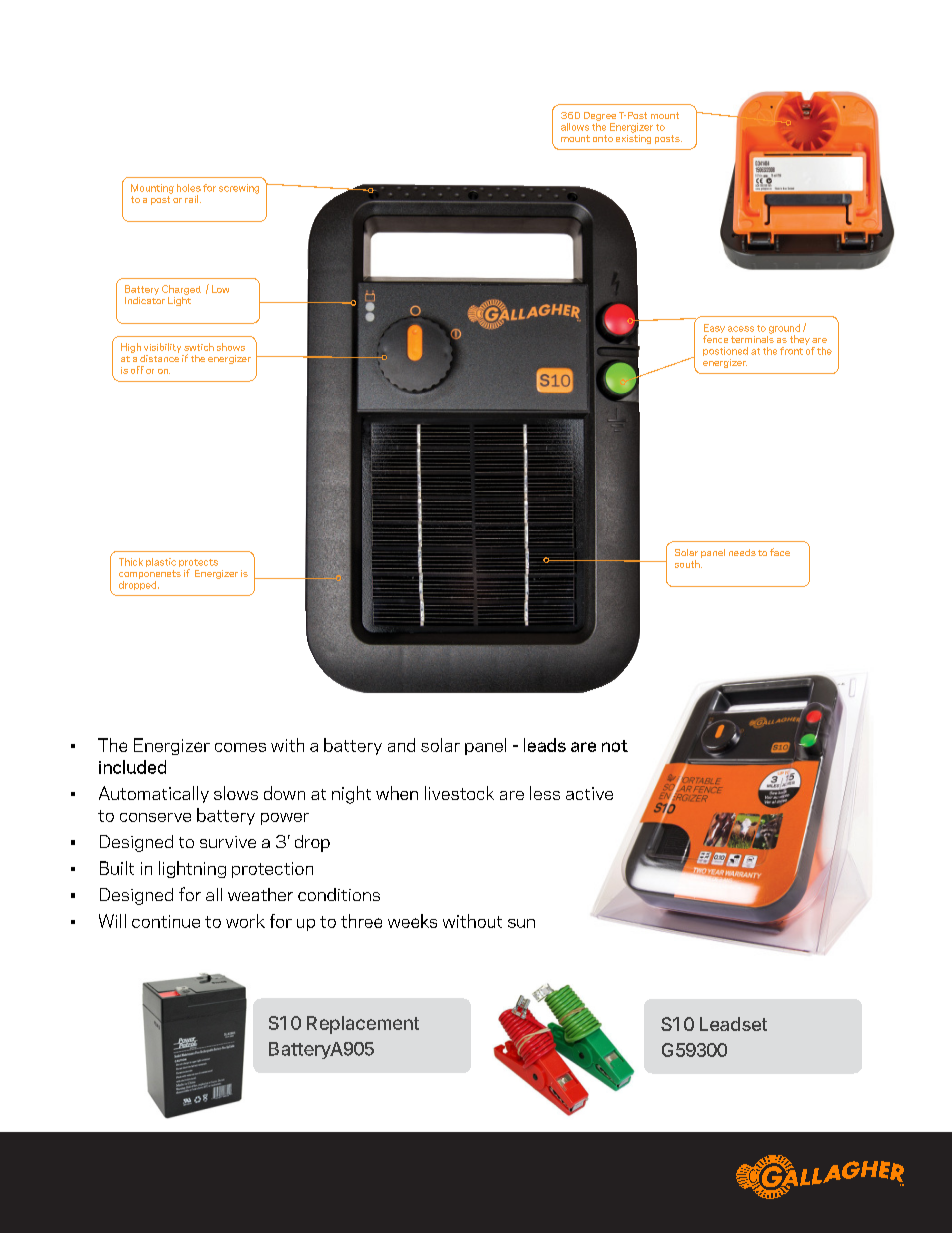 This screenshot has height=1233, width=952. Describe the element at coordinates (575, 127) in the screenshot. I see `allows` at that location.
